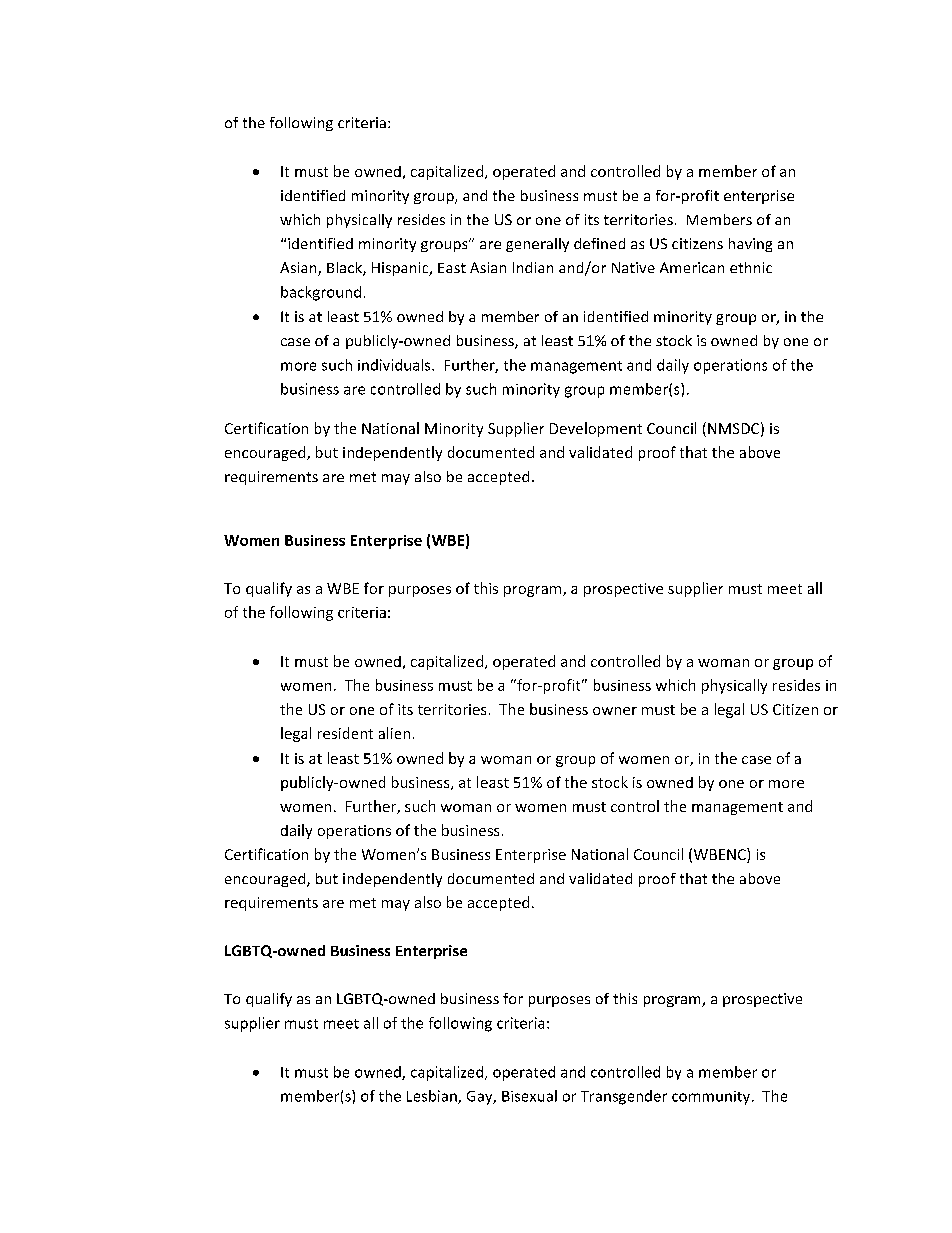 This screenshot has height=1233, width=952. Describe the element at coordinates (395, 365) in the screenshot. I see `individuals` at that location.
